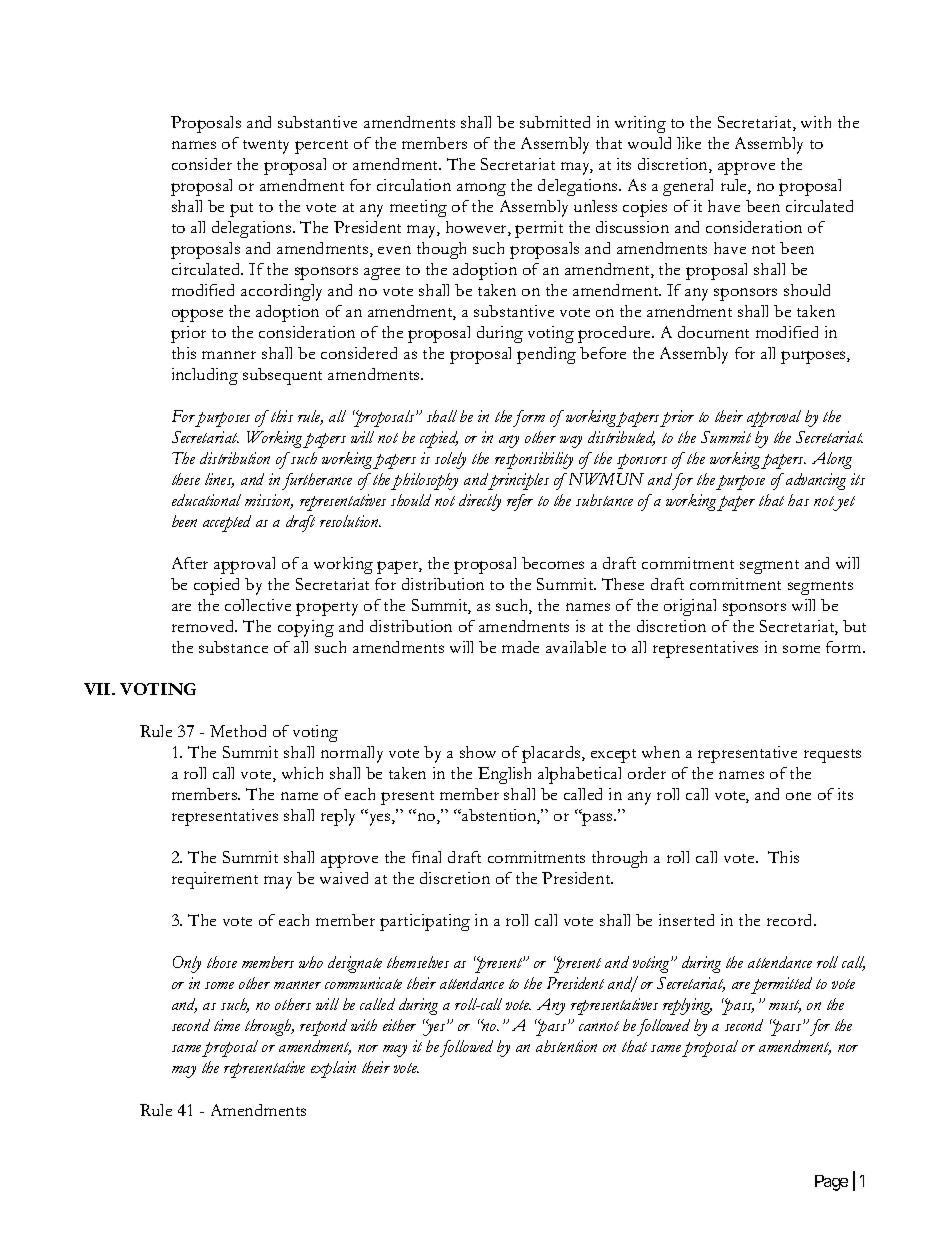  I want to click on themselves, so click(418, 962).
